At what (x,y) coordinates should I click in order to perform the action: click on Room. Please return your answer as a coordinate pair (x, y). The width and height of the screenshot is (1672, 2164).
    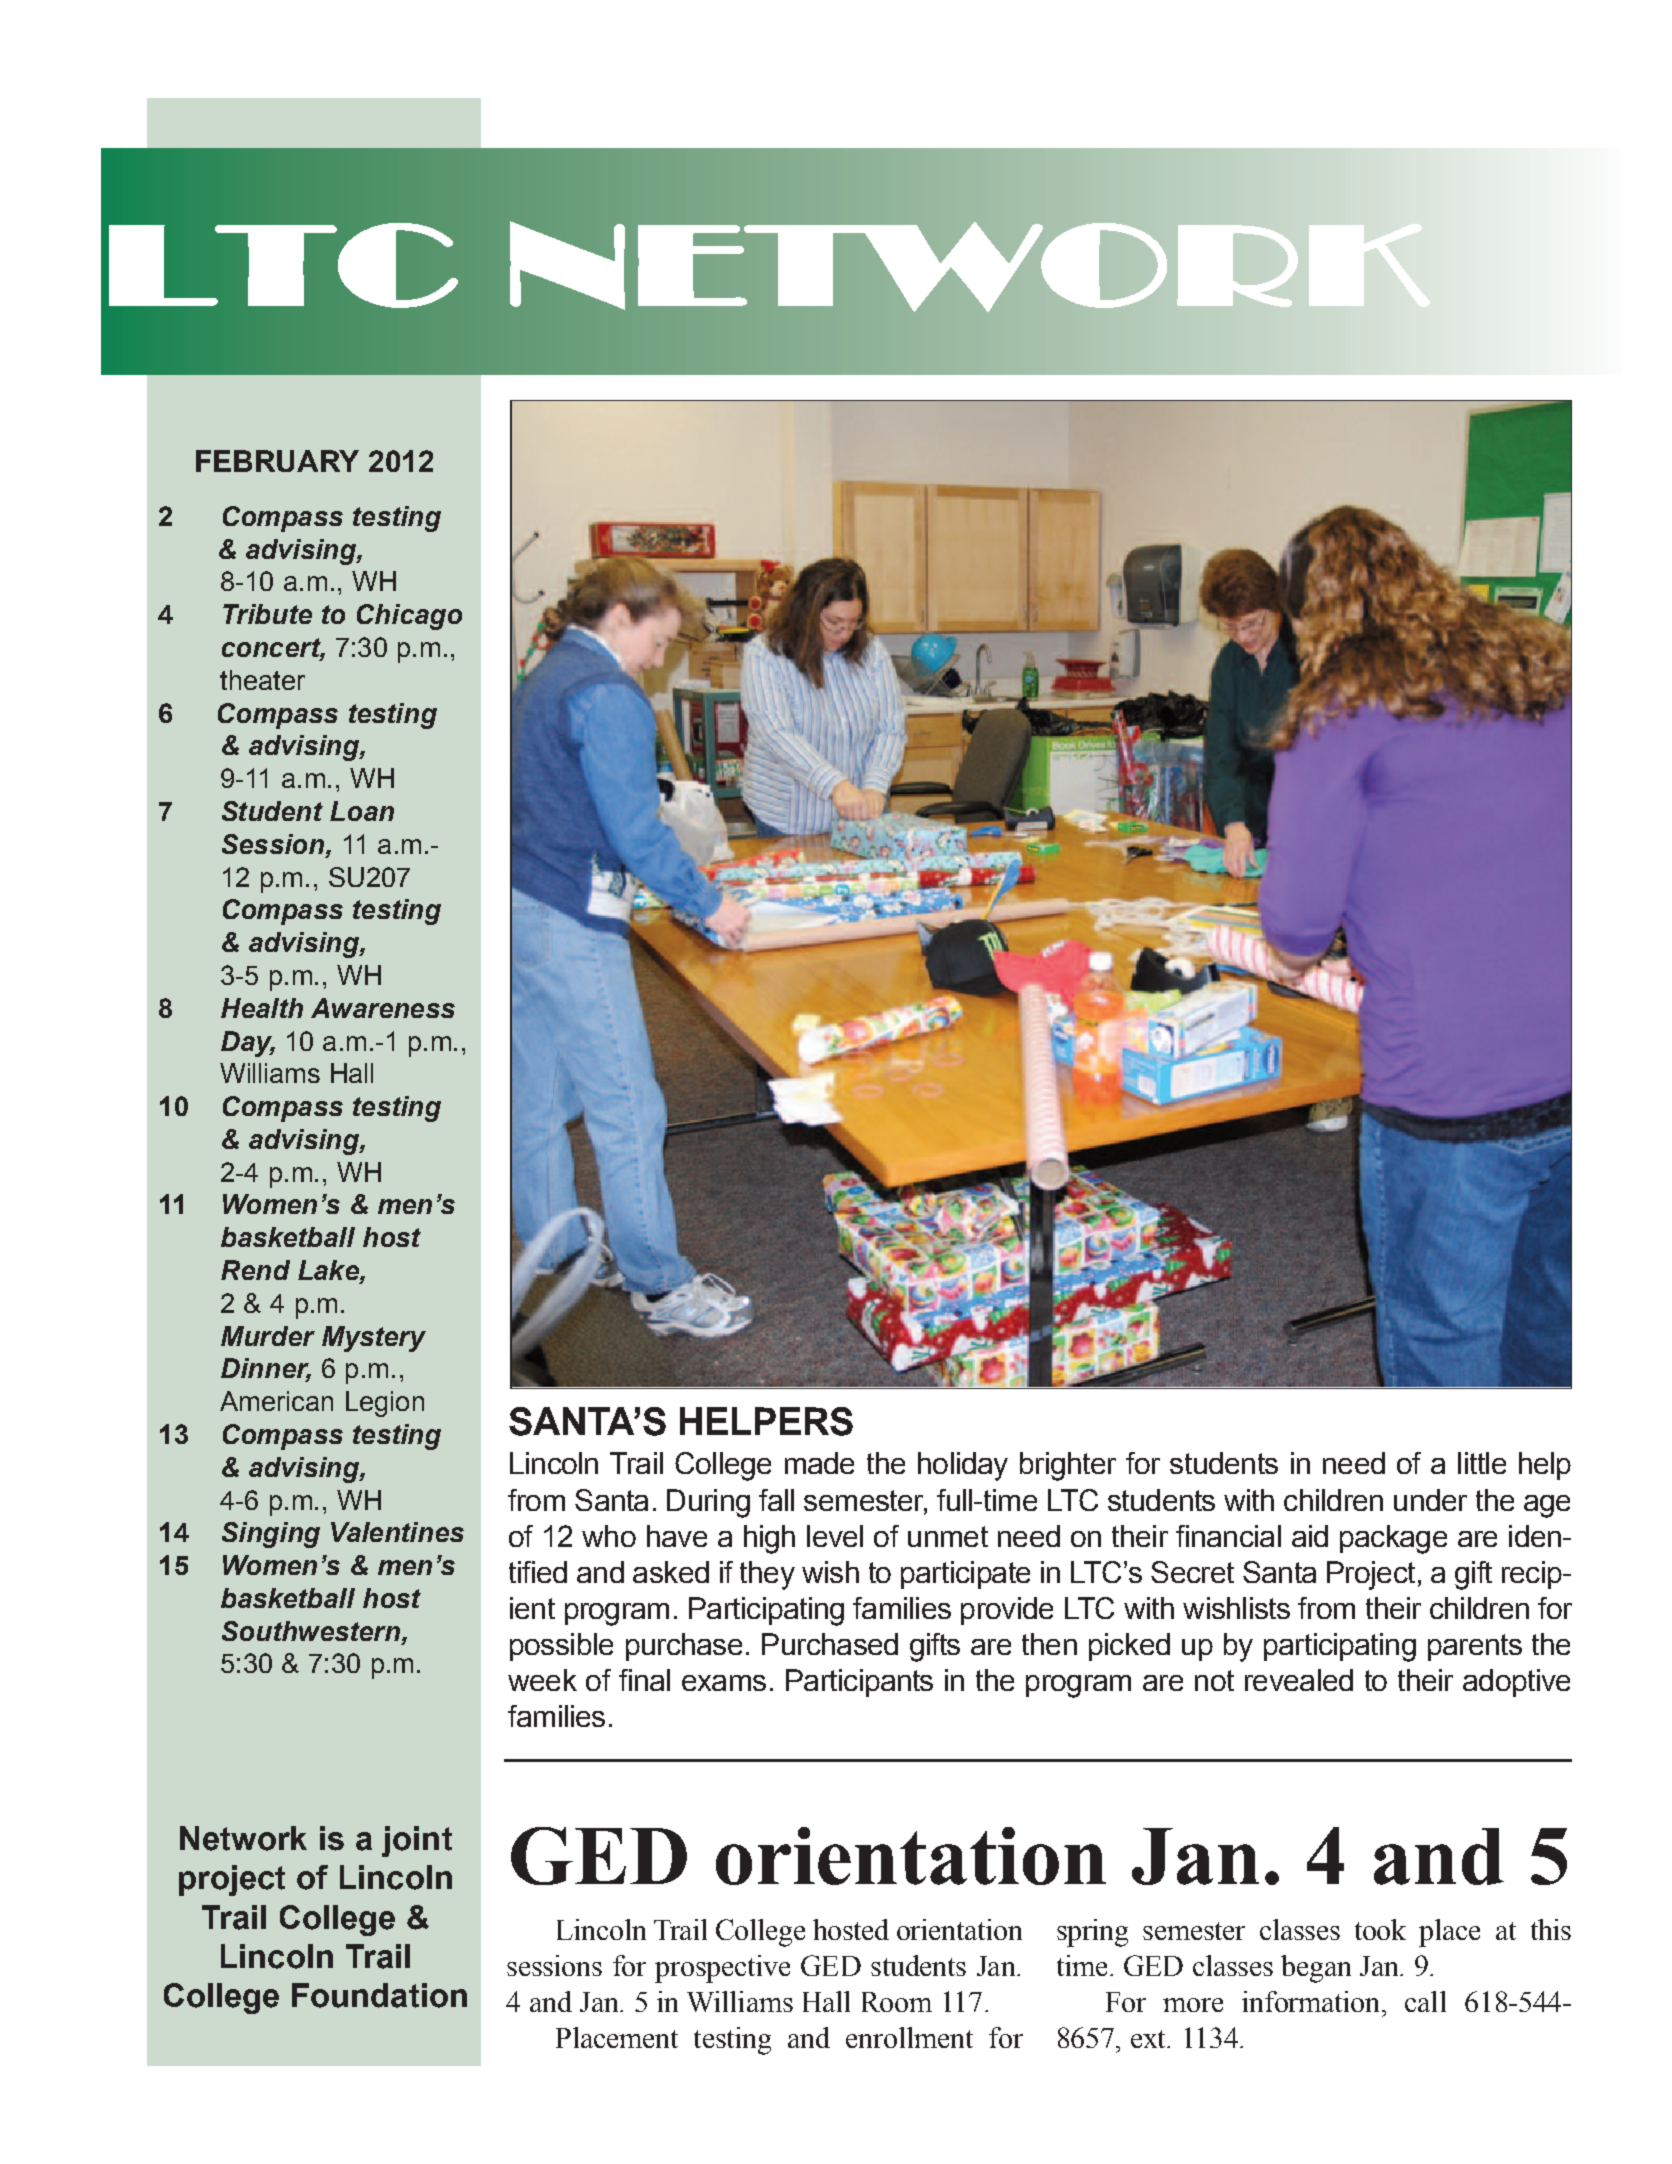
    Looking at the image, I should click on (897, 2002).
